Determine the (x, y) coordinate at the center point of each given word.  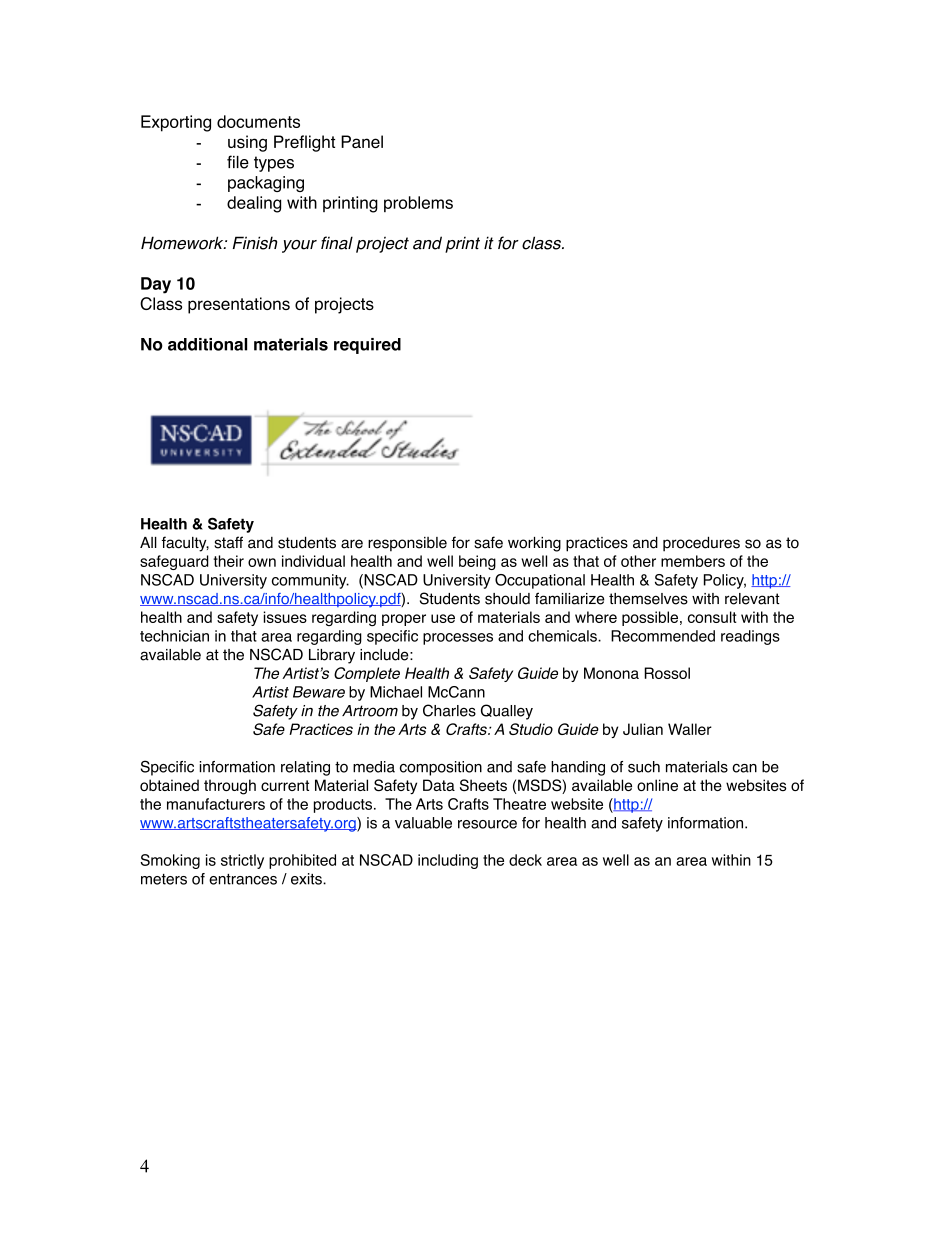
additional (207, 344)
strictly (242, 861)
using (247, 143)
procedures (701, 544)
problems (418, 204)
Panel (362, 141)
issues (285, 617)
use (443, 618)
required (367, 346)
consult (712, 617)
